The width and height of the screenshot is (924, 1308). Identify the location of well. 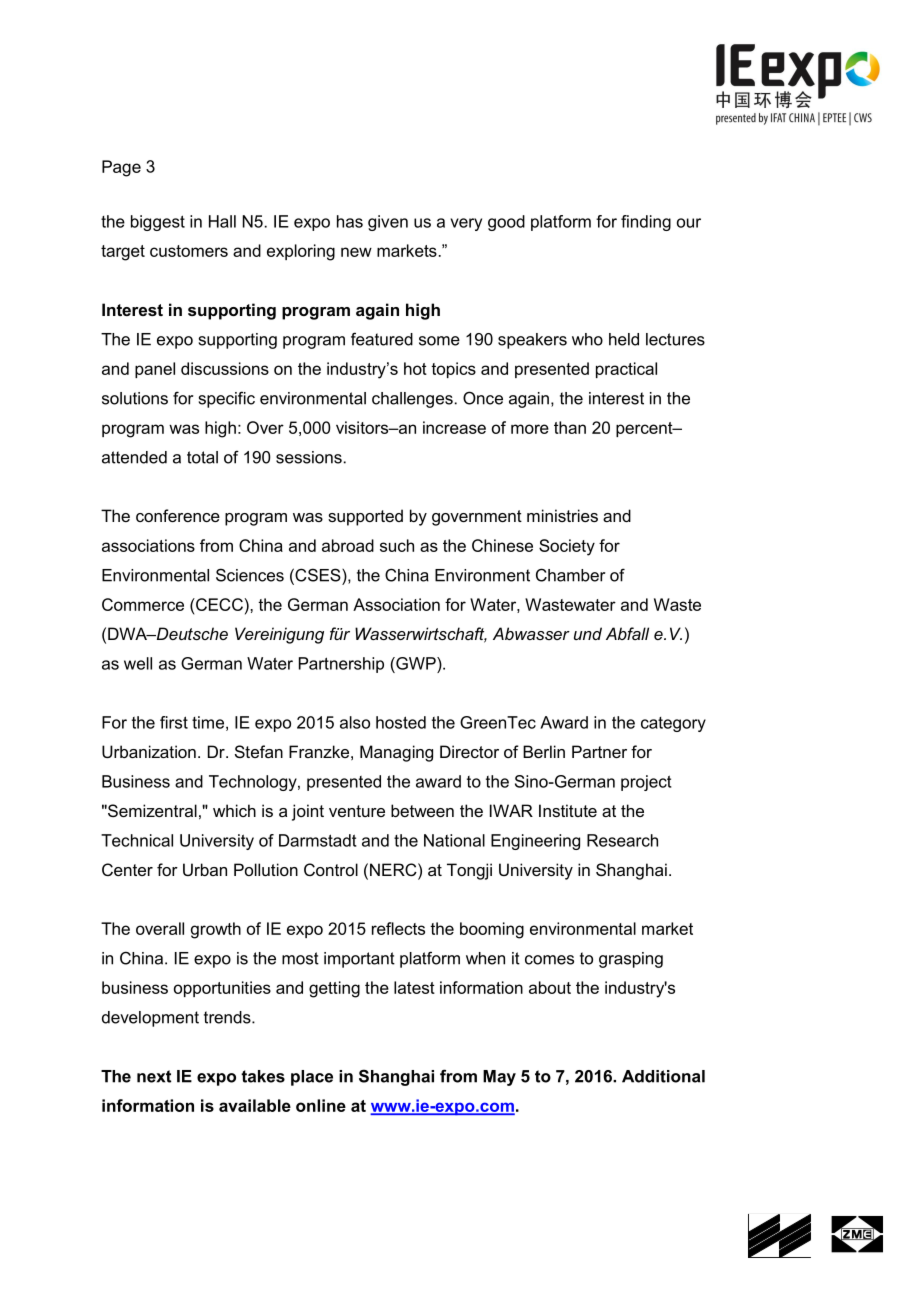
(138, 663).
